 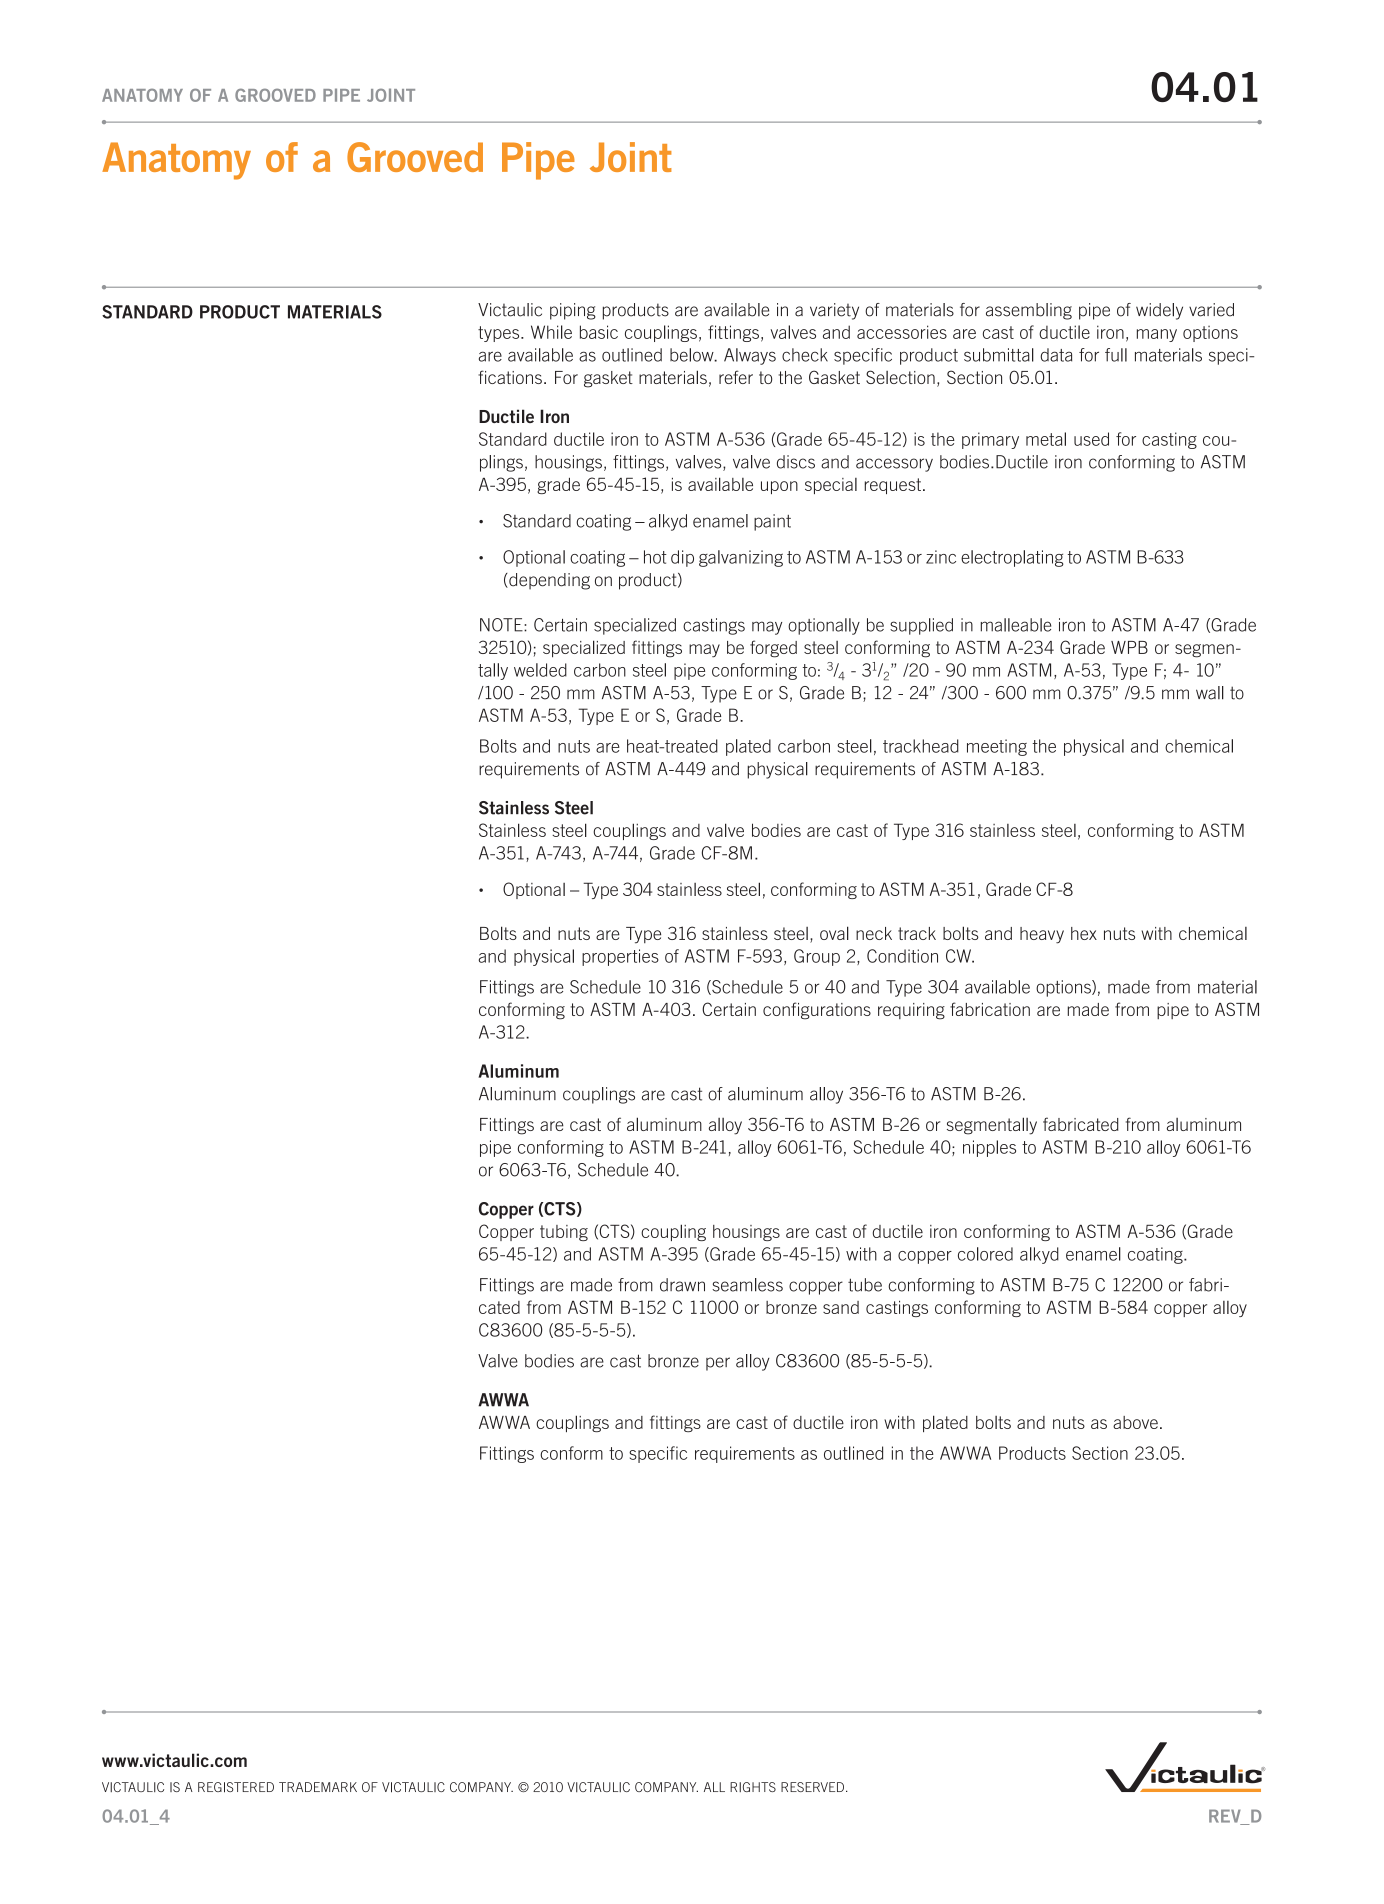 What do you see at coordinates (817, 1011) in the screenshot?
I see `configurations` at bounding box center [817, 1011].
